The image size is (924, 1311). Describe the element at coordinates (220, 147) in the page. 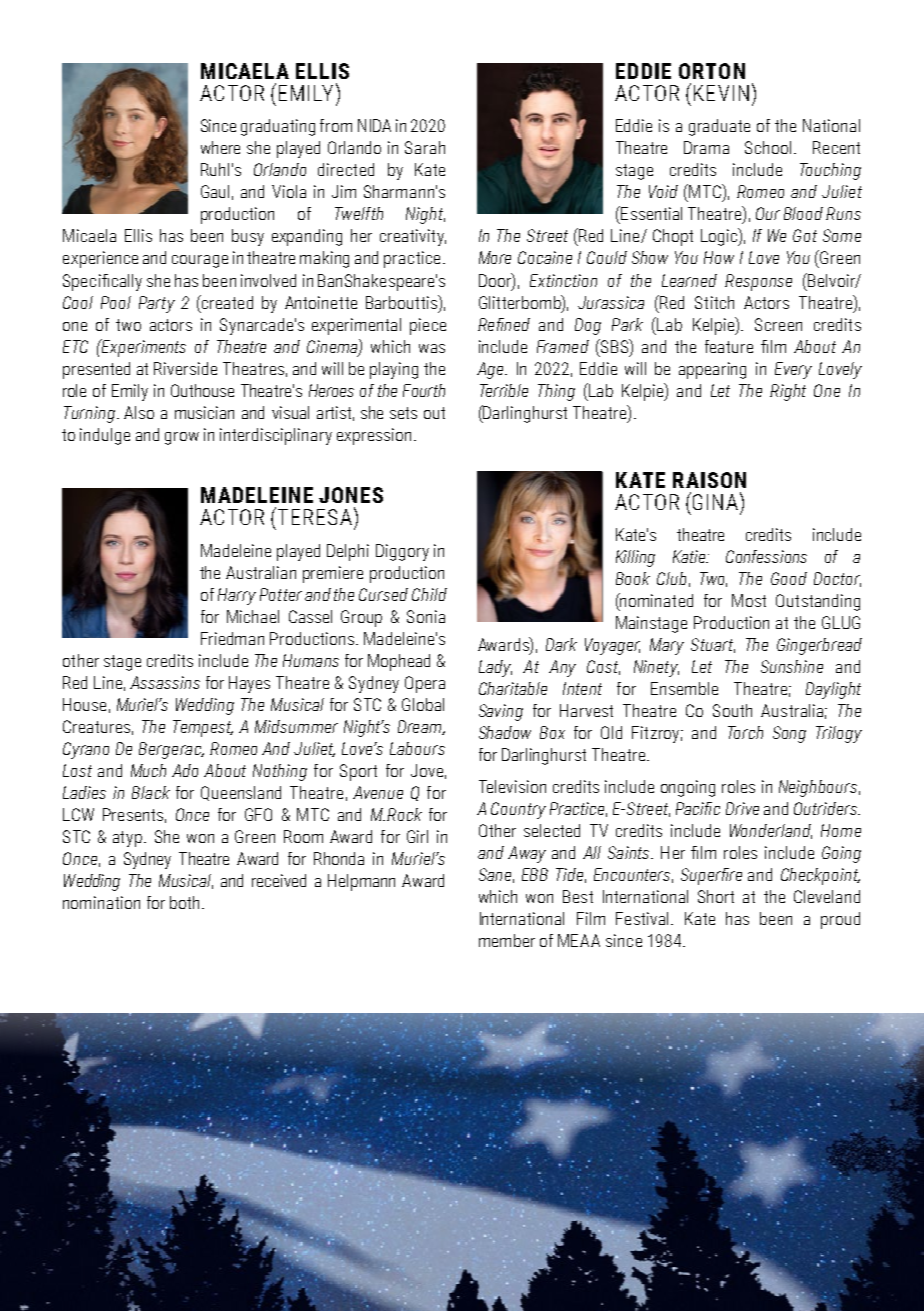

I see `where` at that location.
